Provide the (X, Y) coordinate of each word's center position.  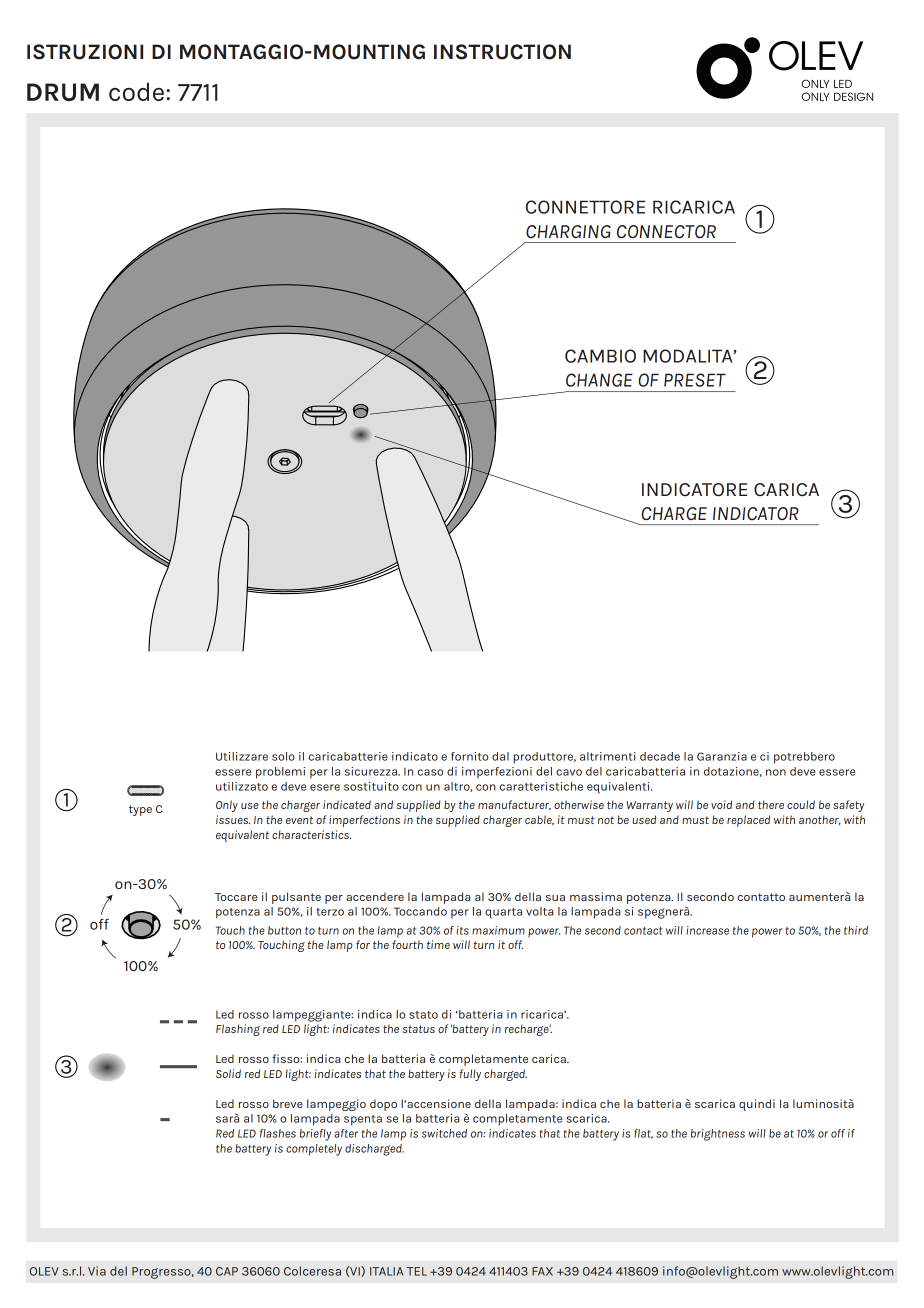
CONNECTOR (666, 232)
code (138, 91)
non (776, 772)
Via (97, 1271)
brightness (718, 1135)
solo (283, 756)
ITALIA (386, 1271)
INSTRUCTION (502, 52)
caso (430, 772)
